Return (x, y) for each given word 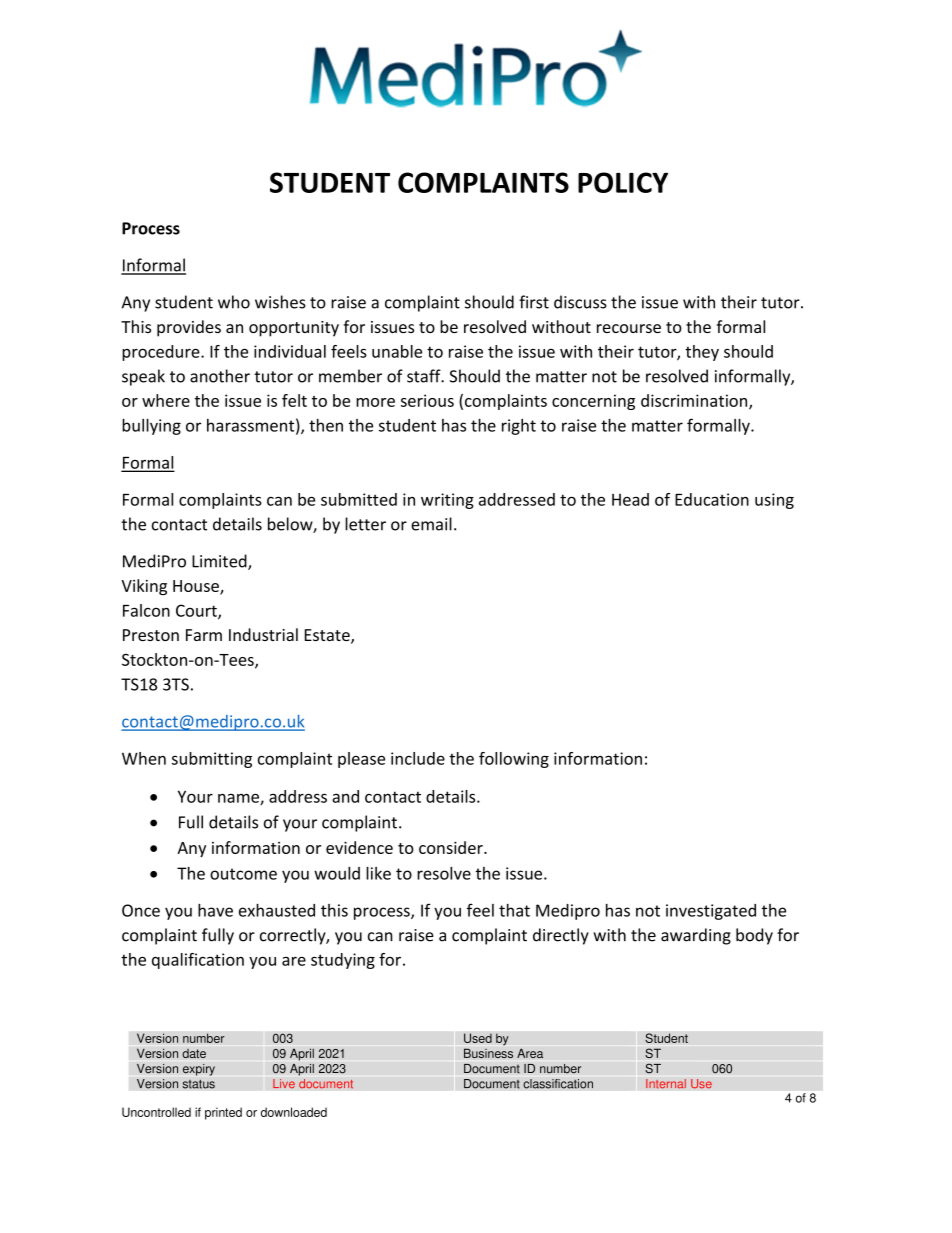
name (239, 799)
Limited (220, 562)
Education (712, 499)
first (534, 302)
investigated (711, 912)
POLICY (623, 182)
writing (447, 501)
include (418, 758)
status (198, 1084)
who (234, 302)
